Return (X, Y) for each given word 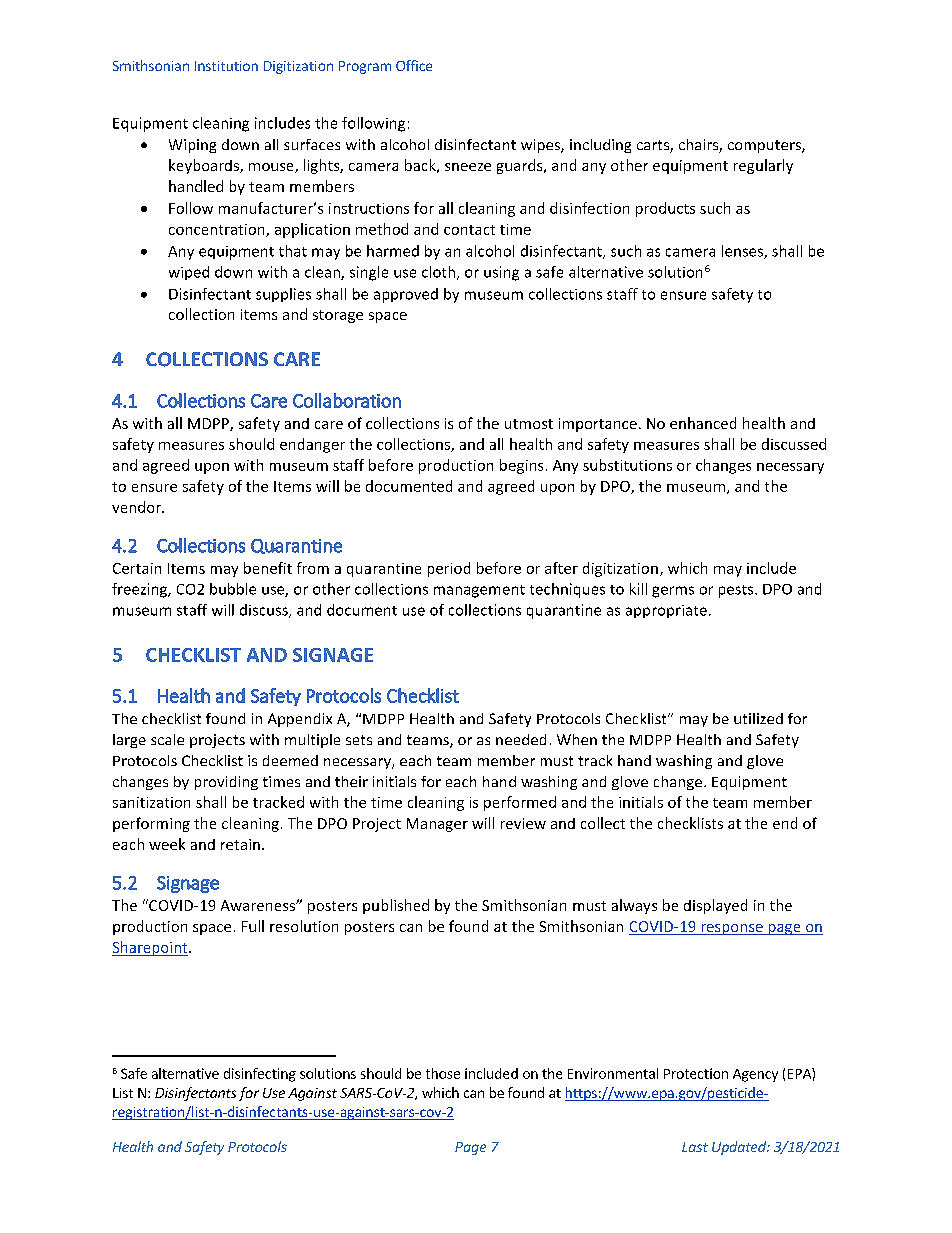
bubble (233, 589)
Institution (226, 66)
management (479, 591)
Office (414, 65)
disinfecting (260, 1075)
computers (765, 146)
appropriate (666, 611)
